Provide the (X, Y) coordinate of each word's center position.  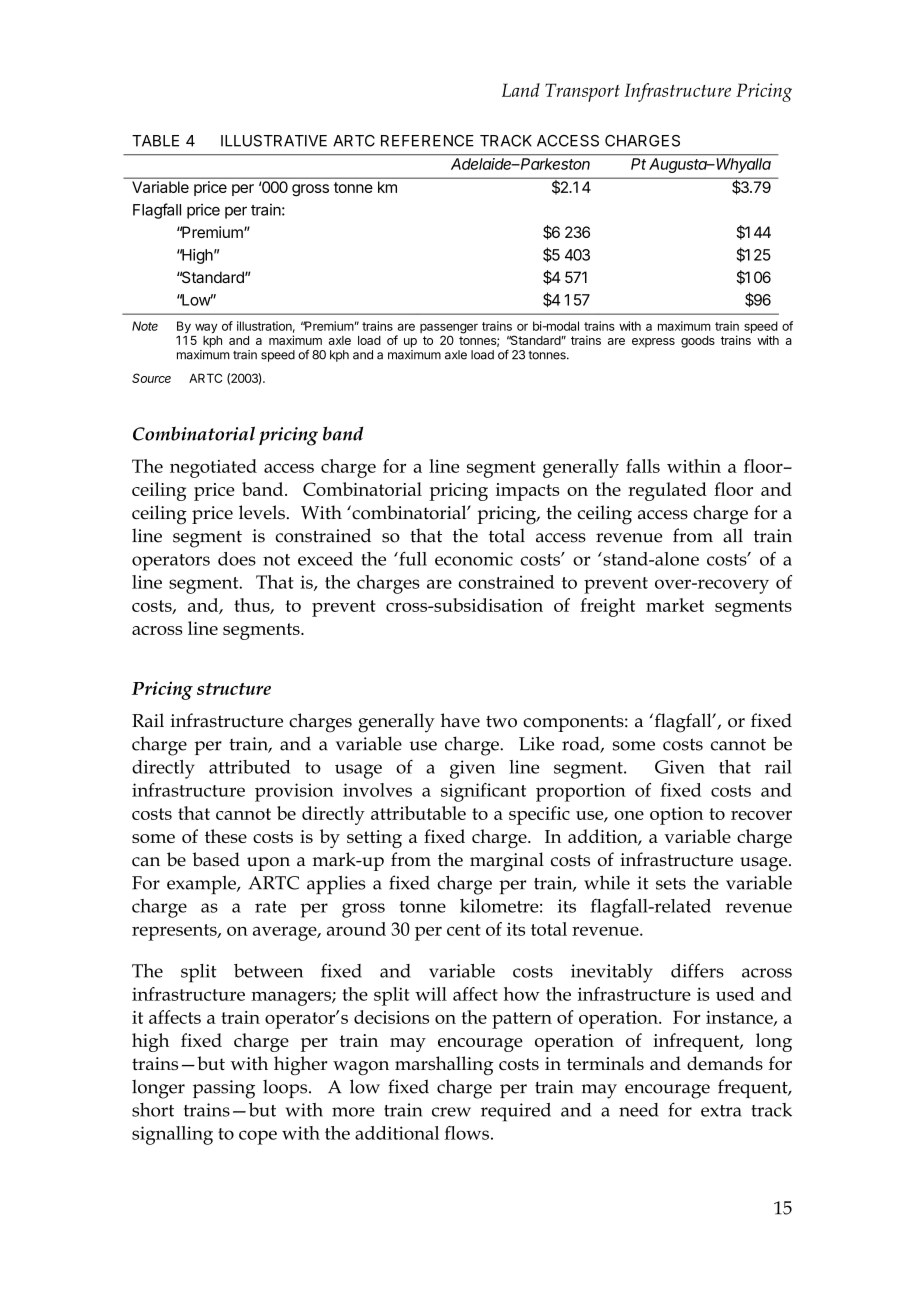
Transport (582, 92)
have (460, 720)
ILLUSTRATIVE (274, 141)
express (653, 343)
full (412, 558)
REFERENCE (427, 141)
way (206, 328)
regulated (667, 491)
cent (464, 930)
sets (671, 884)
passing (224, 1089)
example (202, 884)
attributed (249, 767)
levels (262, 512)
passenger (449, 329)
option (676, 816)
